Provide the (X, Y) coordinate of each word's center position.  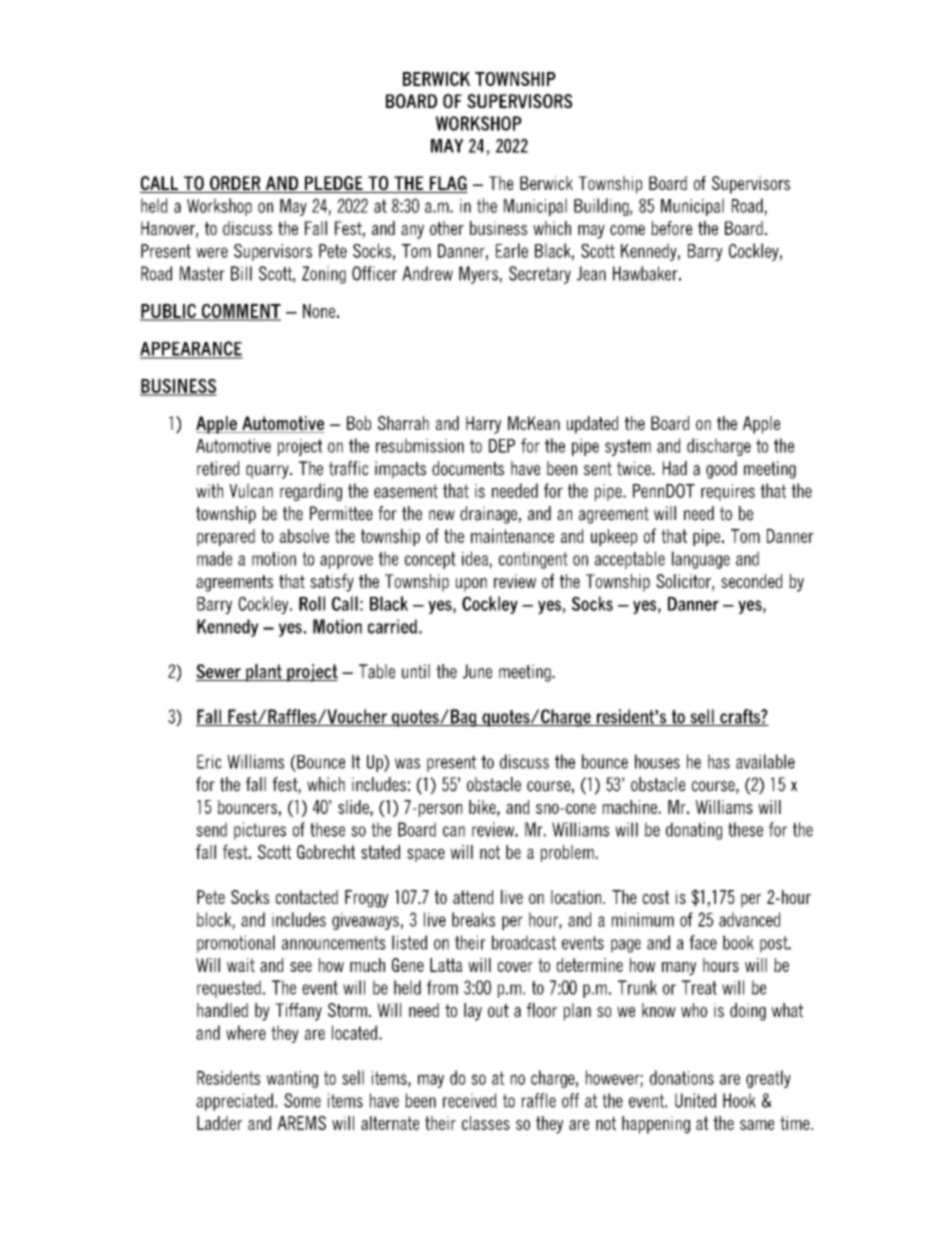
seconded (751, 581)
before (672, 228)
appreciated (234, 1102)
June (477, 671)
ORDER (235, 184)
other (447, 228)
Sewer (219, 672)
